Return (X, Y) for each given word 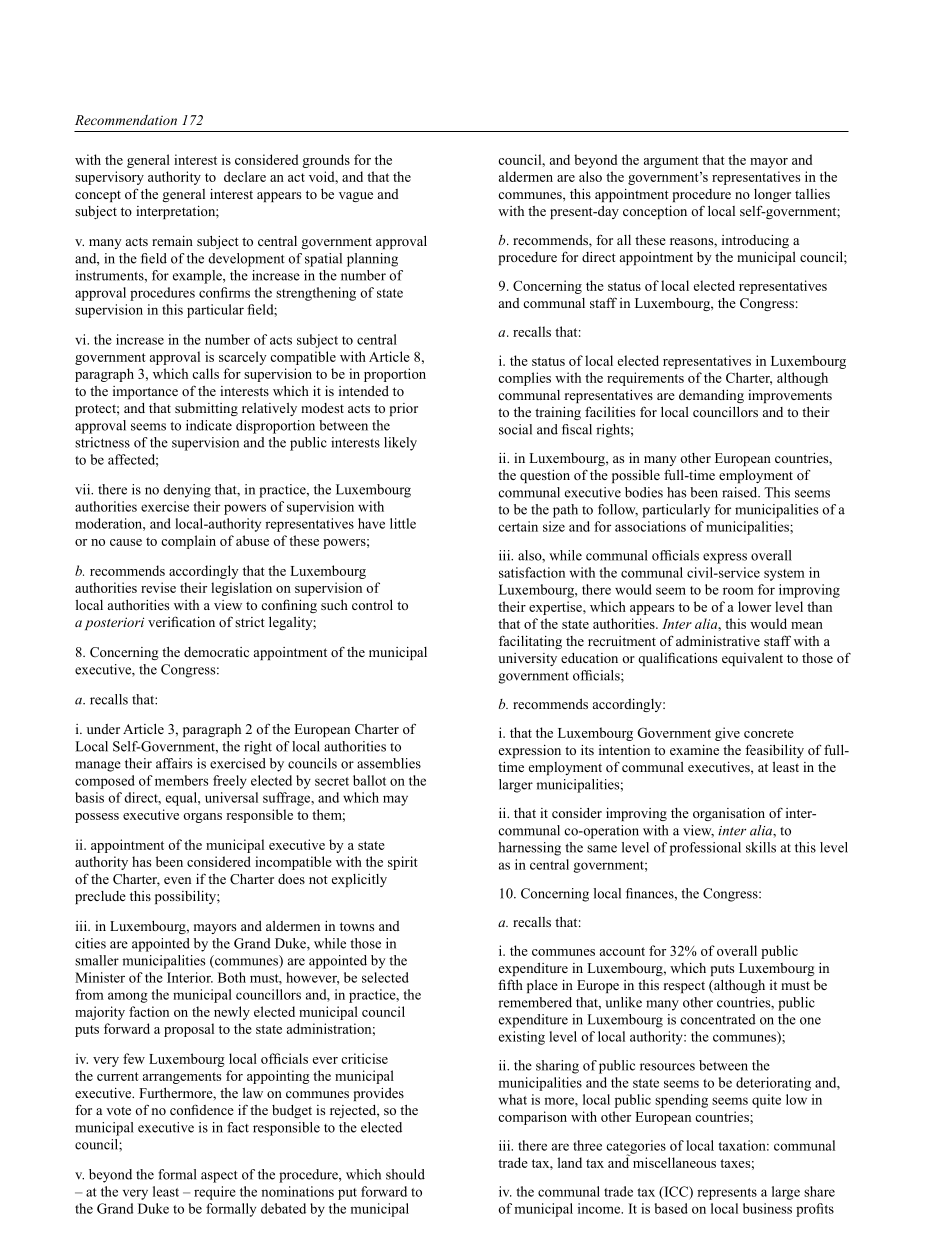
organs (202, 818)
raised (740, 492)
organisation (729, 814)
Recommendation (126, 120)
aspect (219, 1177)
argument (671, 162)
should (405, 1174)
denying (187, 491)
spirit (403, 863)
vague (356, 197)
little (403, 523)
